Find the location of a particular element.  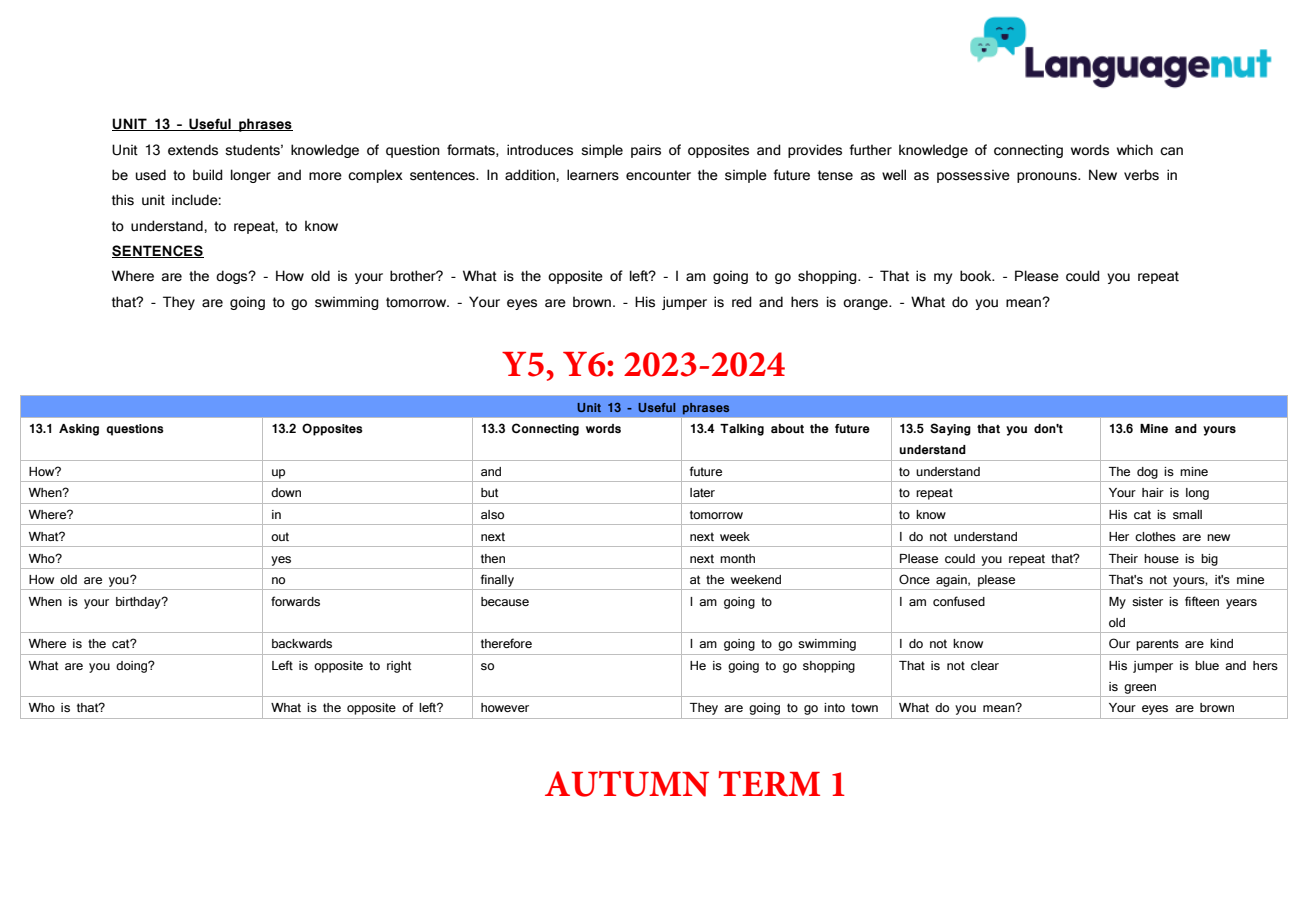

AUTUMN is located at coordinates (627, 784).
